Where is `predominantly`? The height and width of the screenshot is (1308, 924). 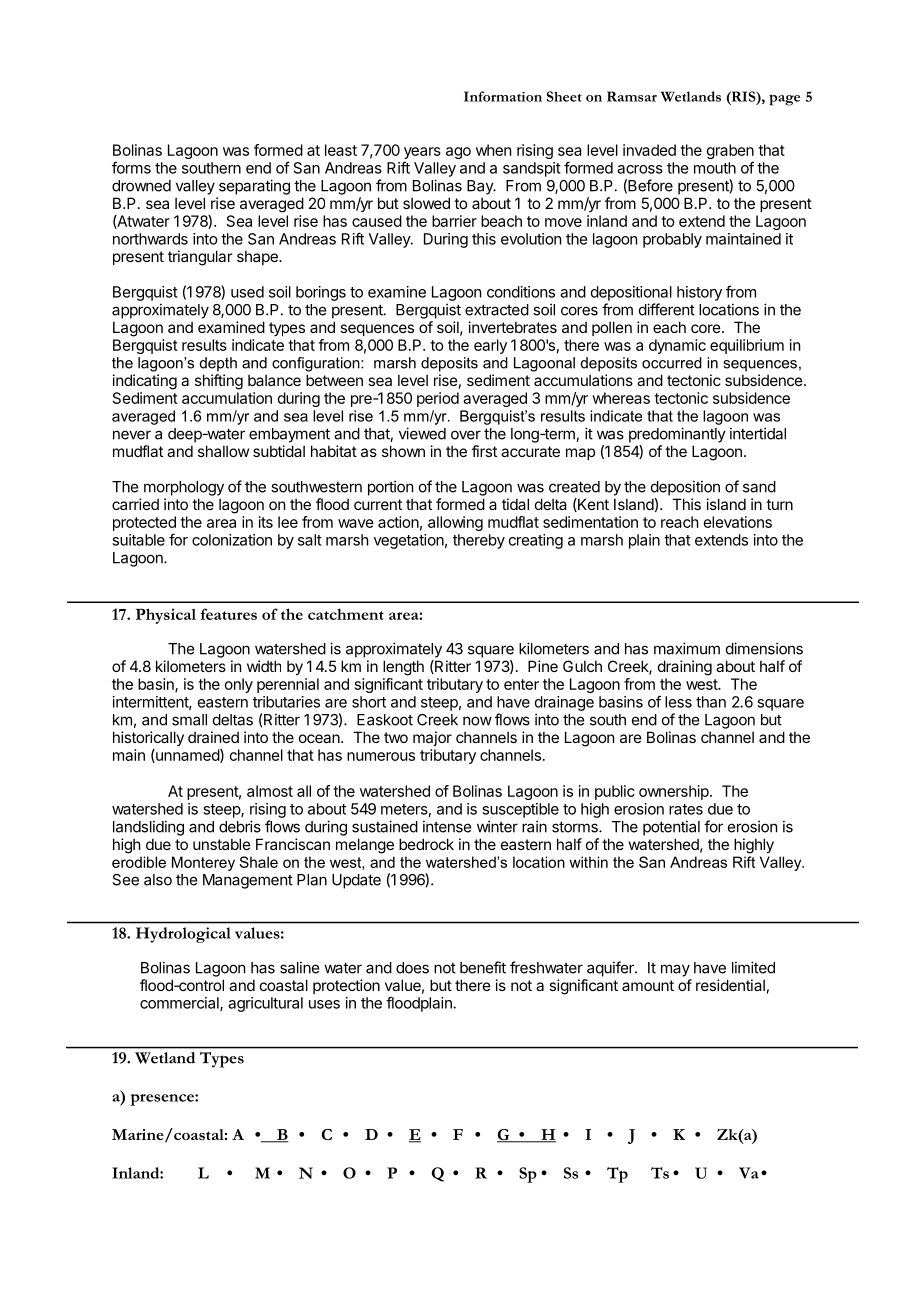 predominantly is located at coordinates (677, 435).
